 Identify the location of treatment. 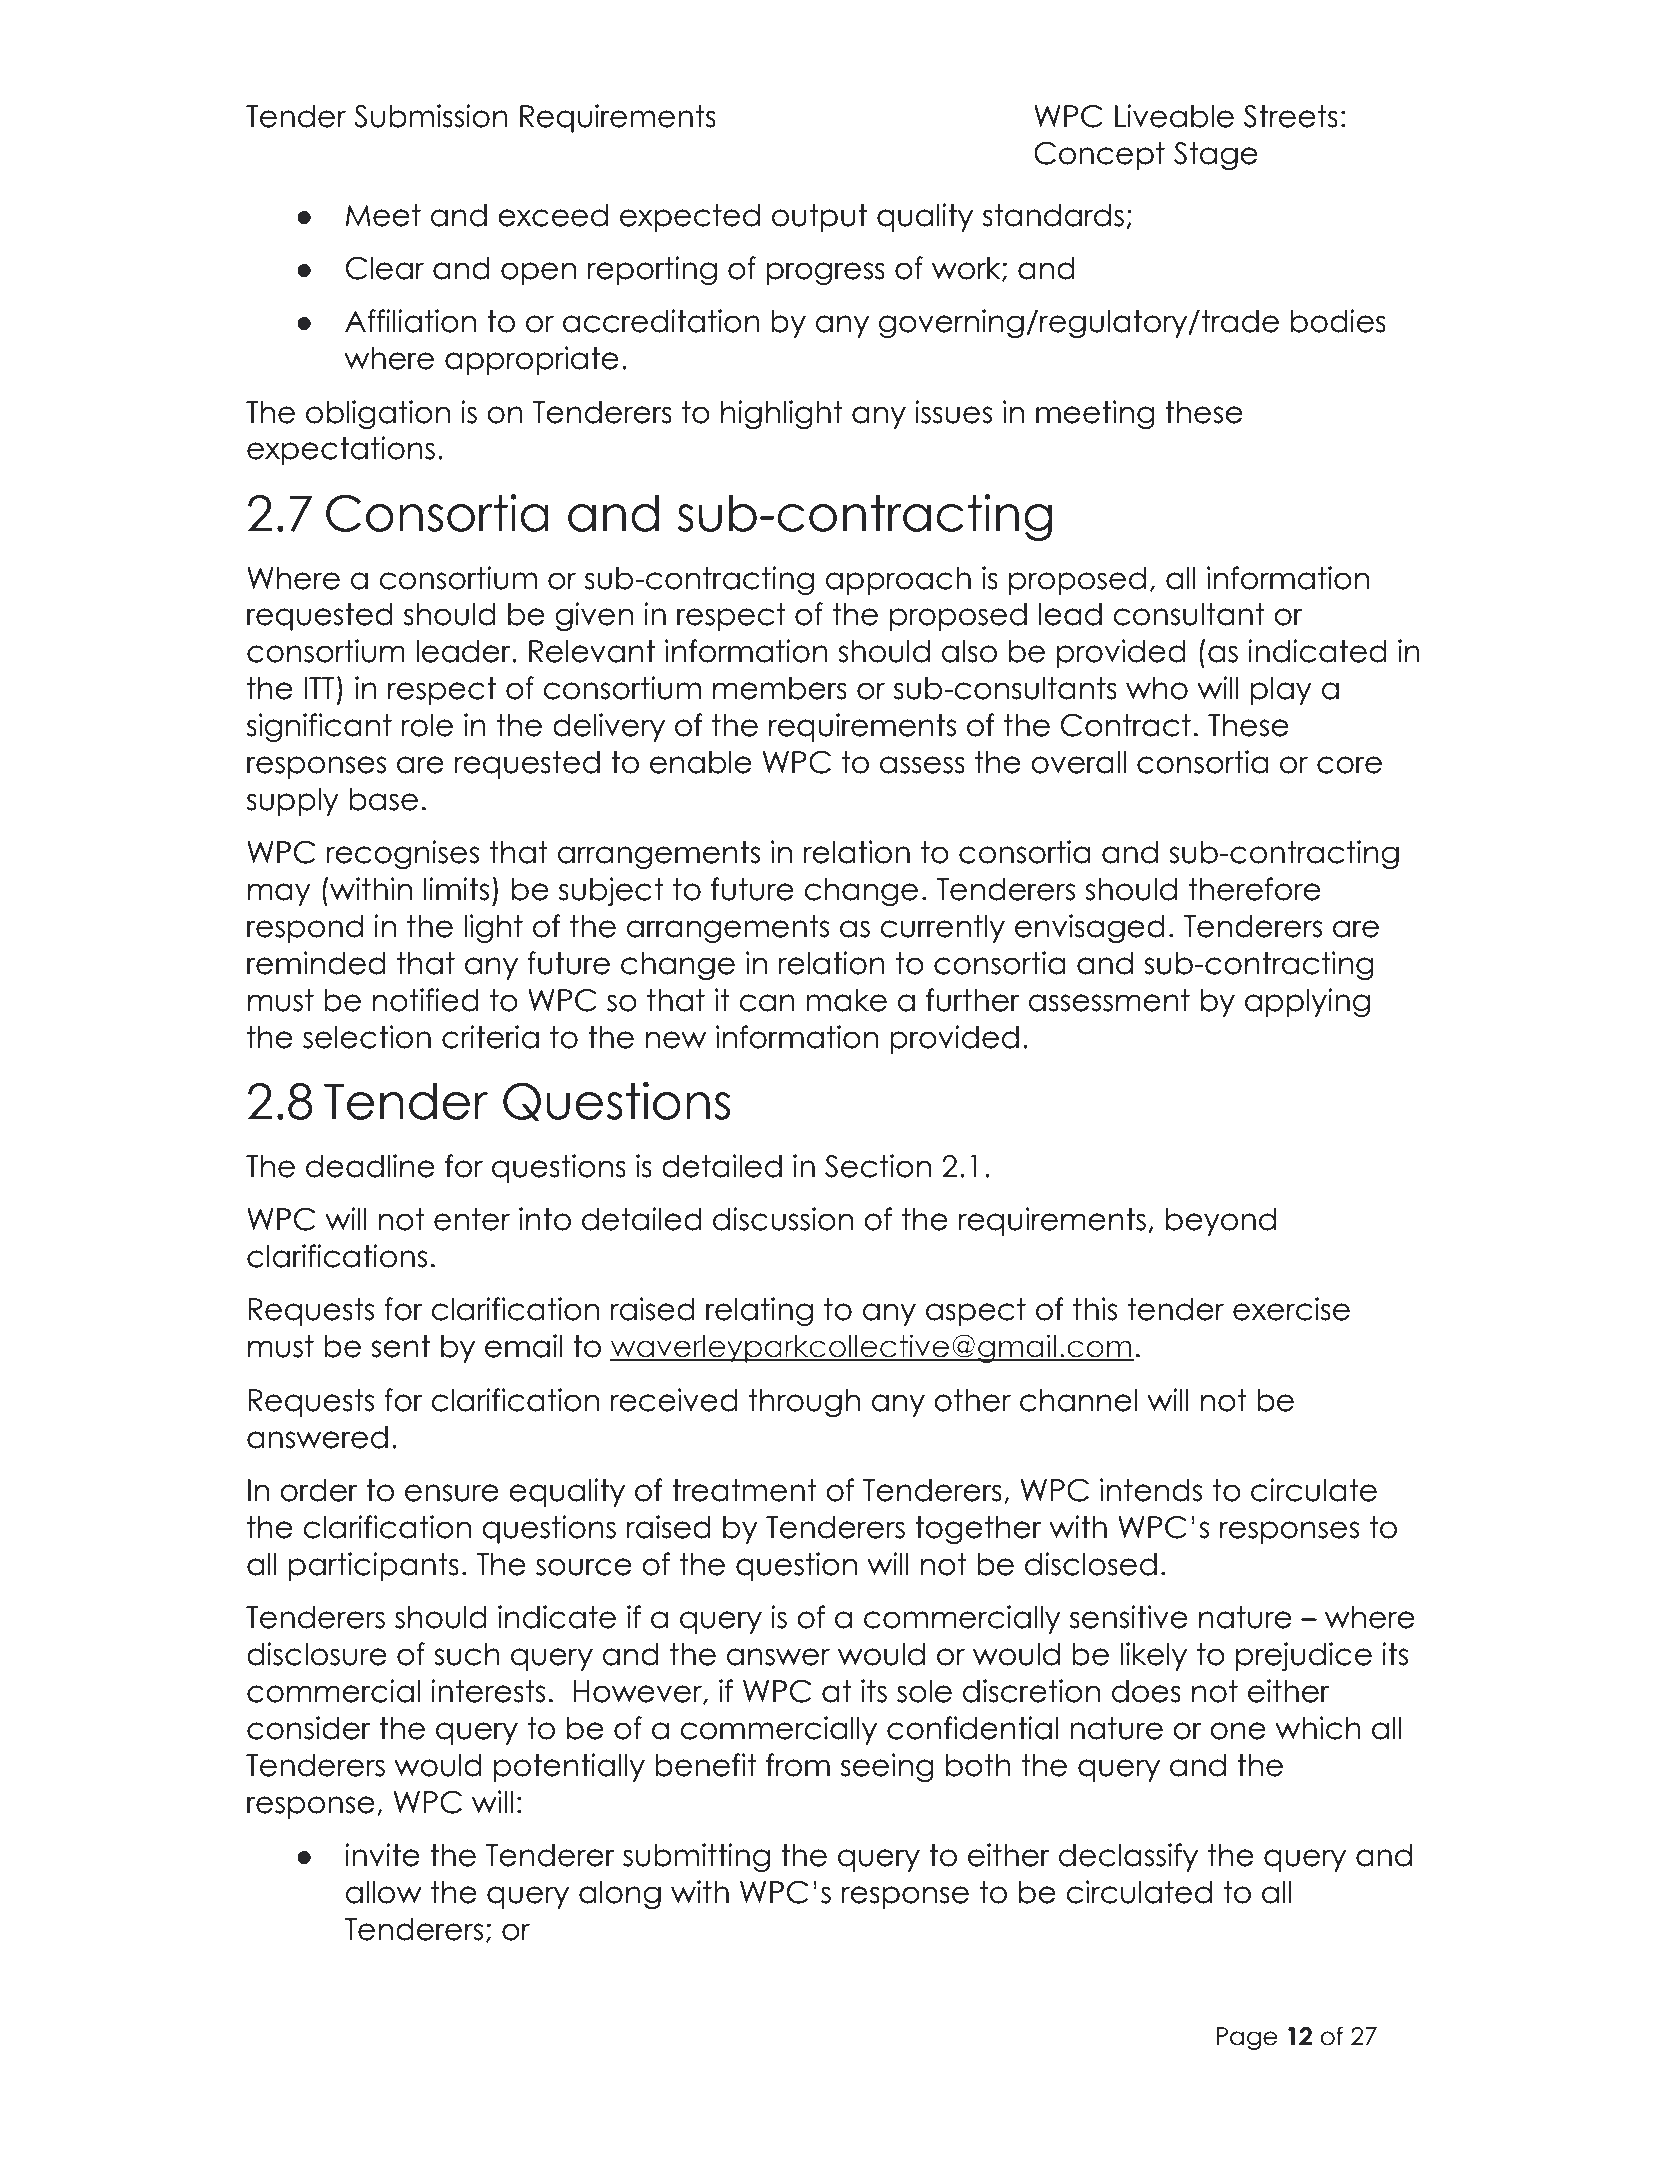
(744, 1490).
